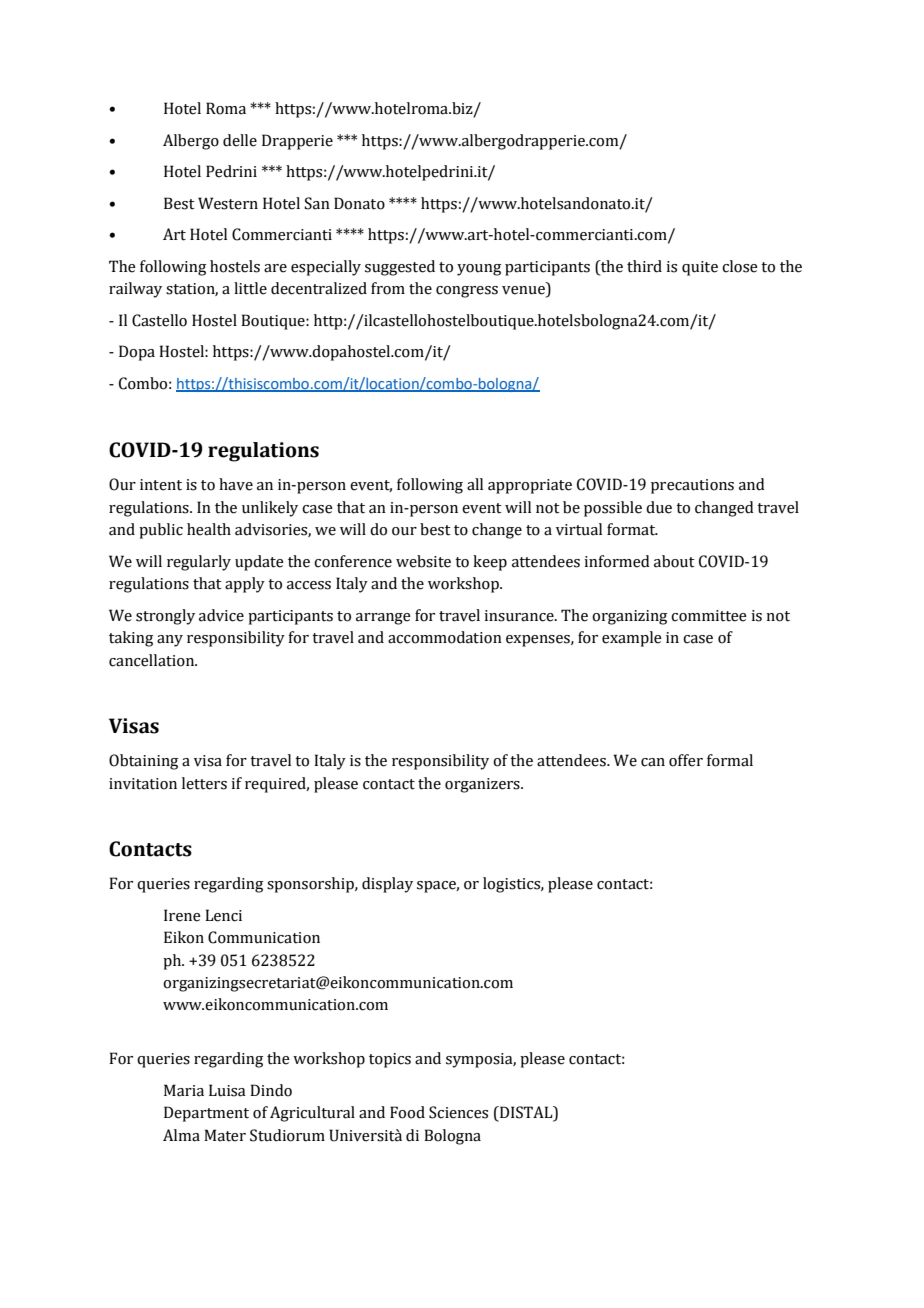 This screenshot has height=1308, width=924. What do you see at coordinates (228, 203) in the screenshot?
I see `Western` at bounding box center [228, 203].
